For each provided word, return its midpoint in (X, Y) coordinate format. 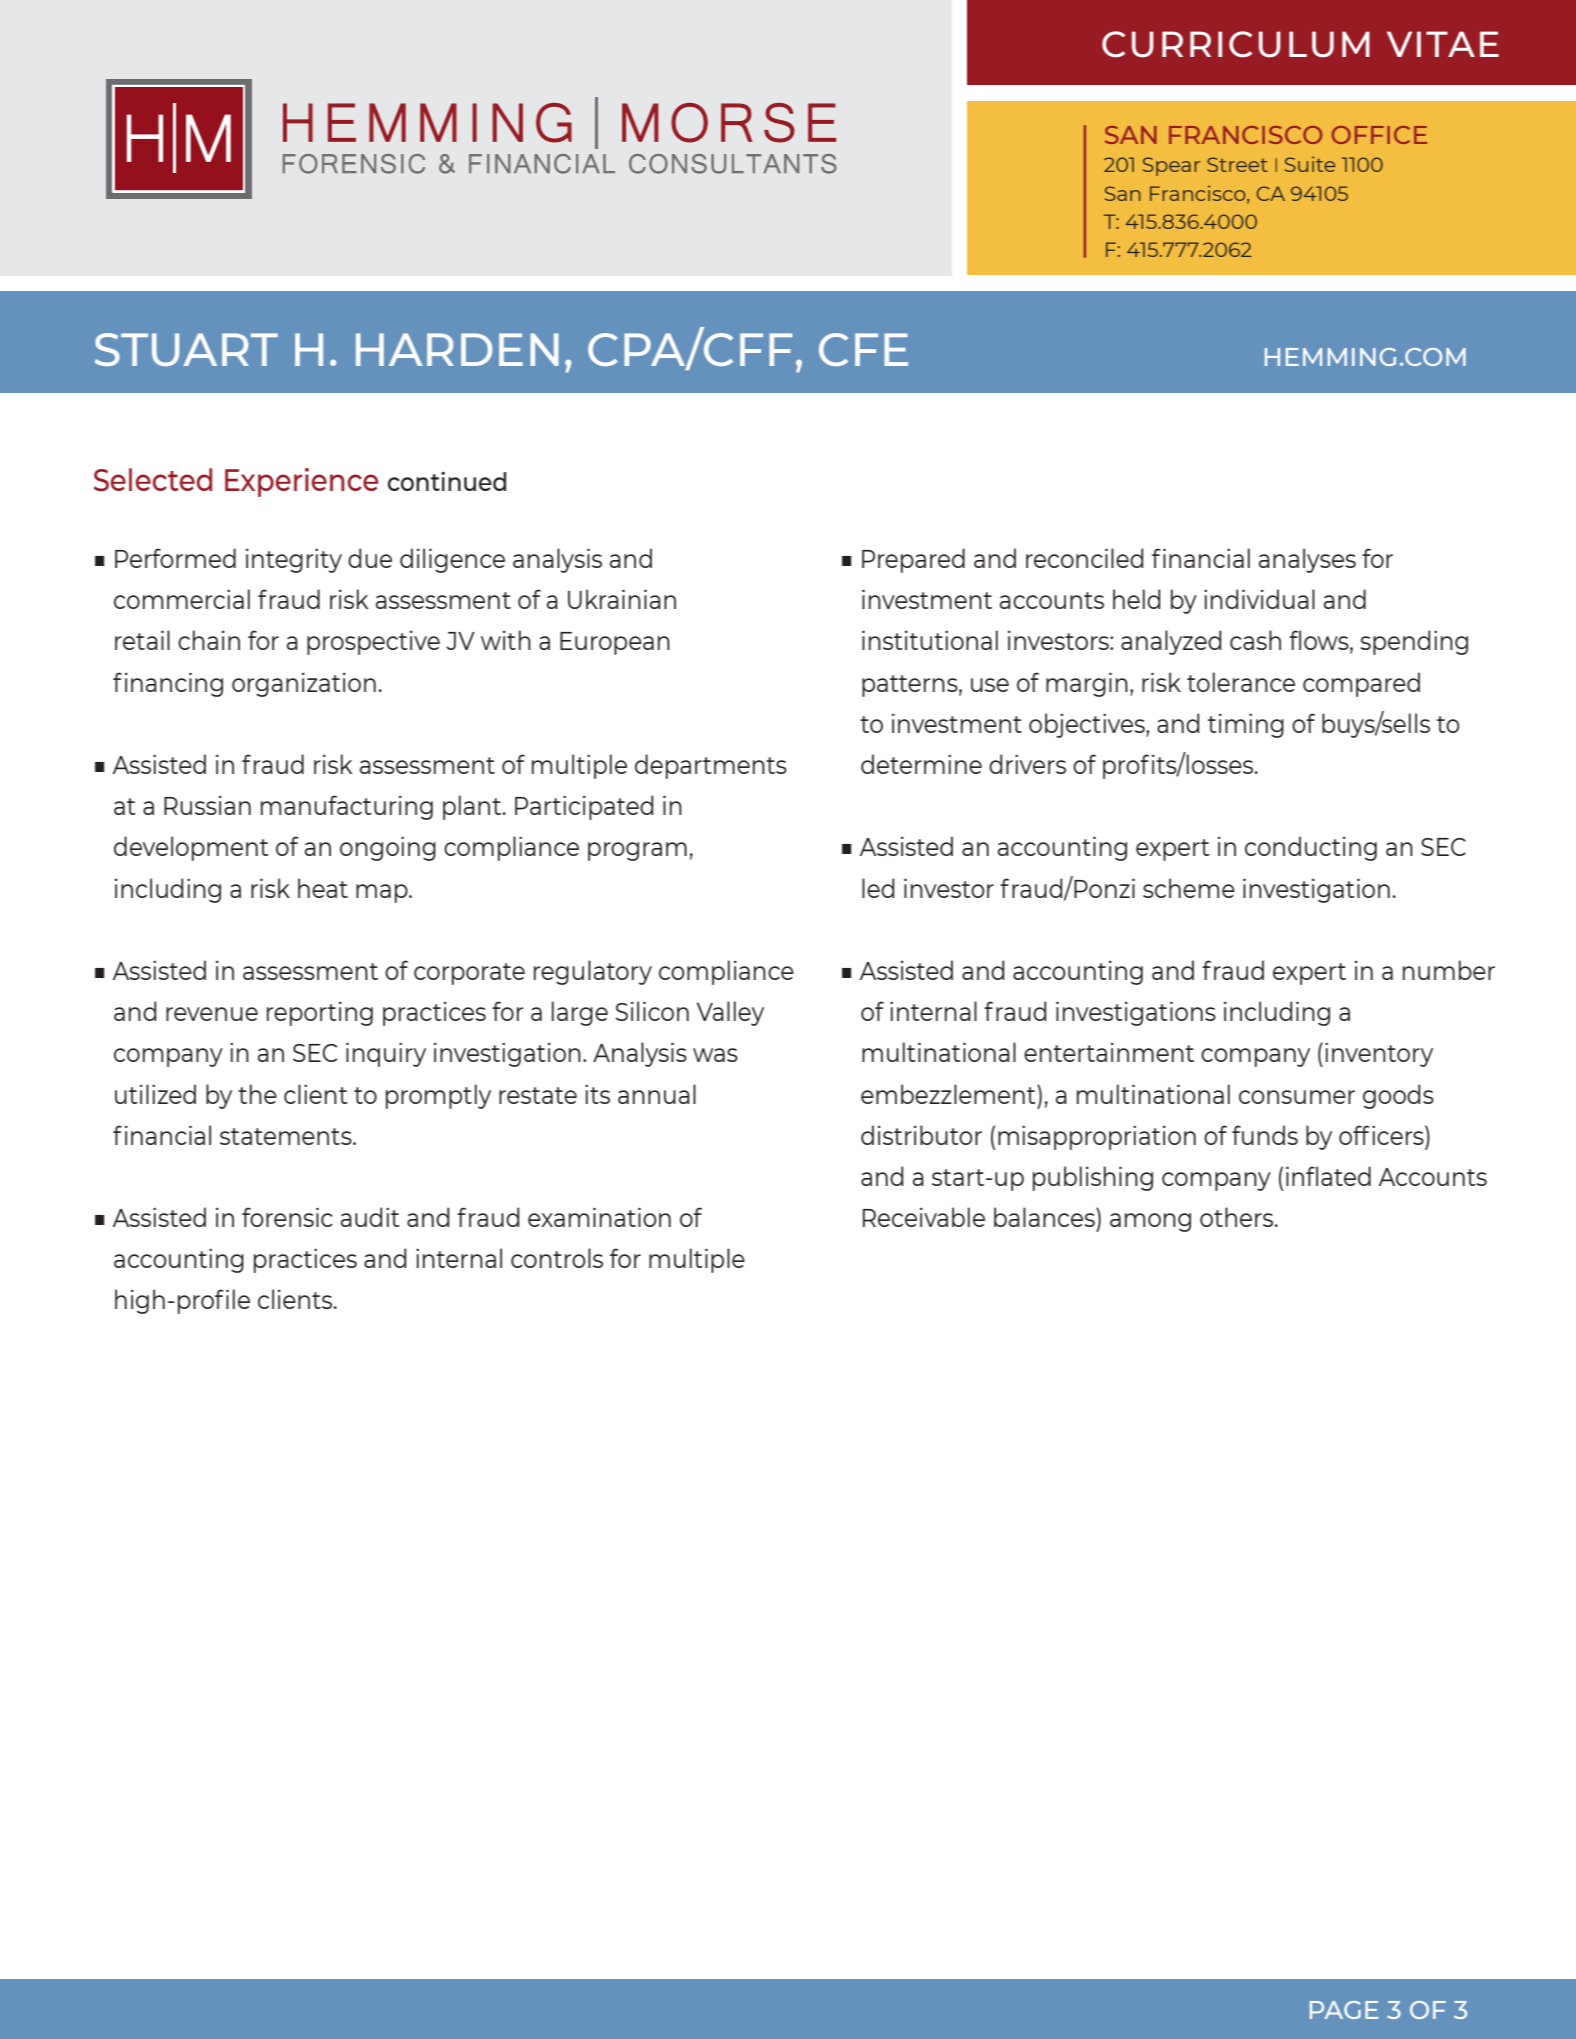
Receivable (924, 1217)
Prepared (913, 560)
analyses (1307, 560)
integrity (294, 560)
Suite (1310, 164)
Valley (730, 1013)
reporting (320, 1014)
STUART (186, 349)
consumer (1297, 1097)
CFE (863, 349)
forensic (287, 1217)
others (1238, 1217)
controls (557, 1258)
